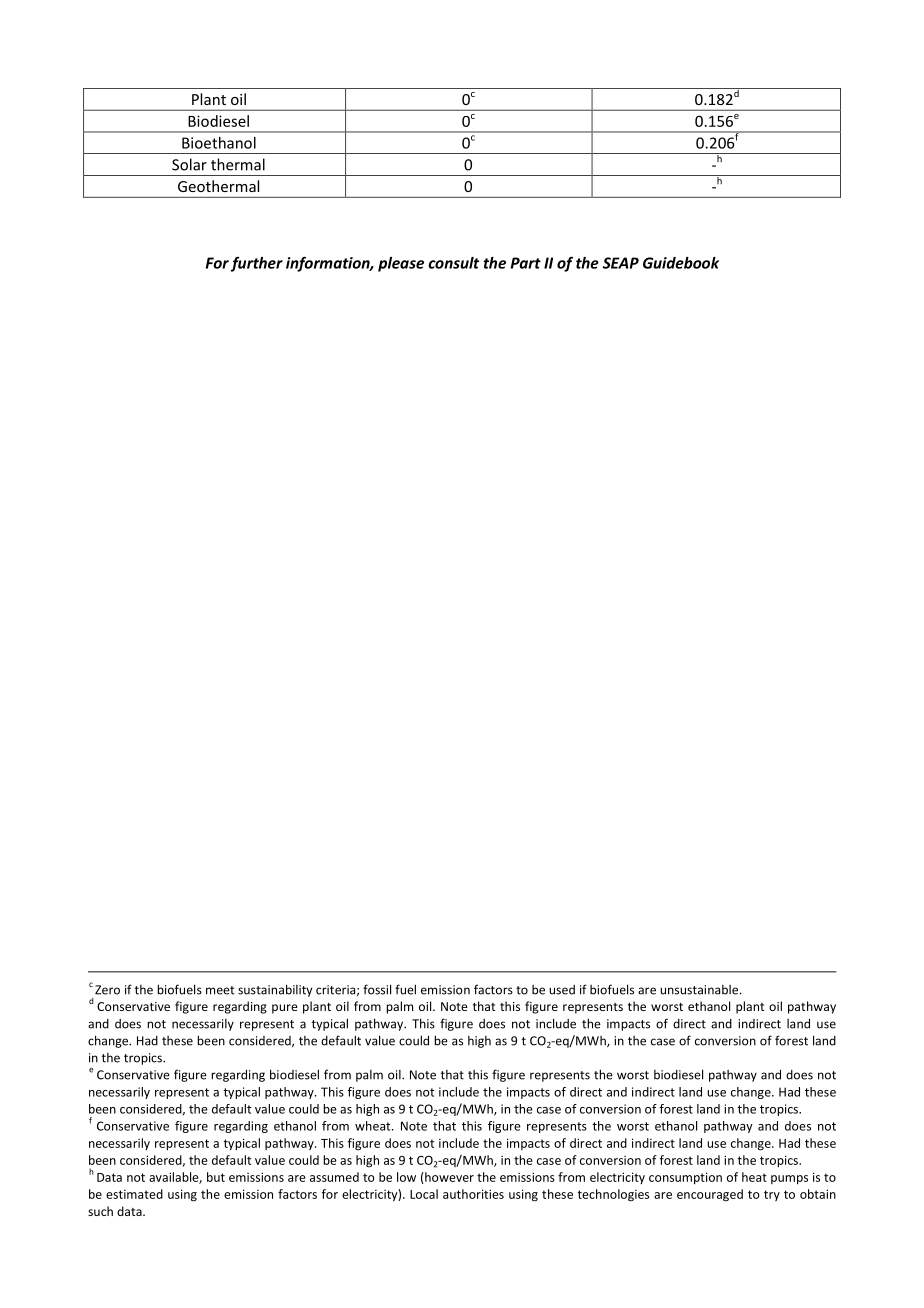 The image size is (924, 1308). I want to click on however, so click(448, 1178).
